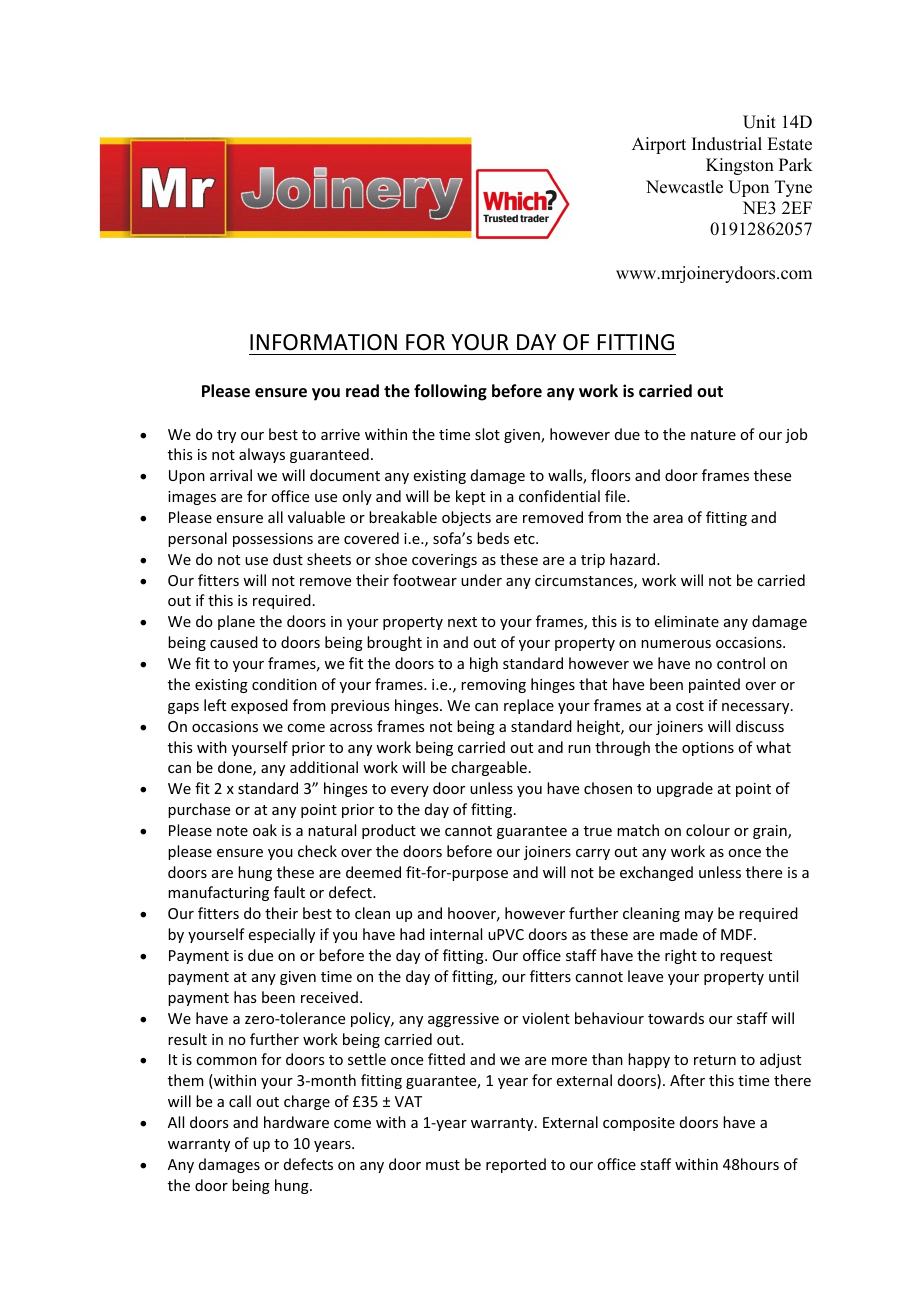 The height and width of the document is (1308, 924). What do you see at coordinates (740, 166) in the document?
I see `Kingston` at bounding box center [740, 166].
